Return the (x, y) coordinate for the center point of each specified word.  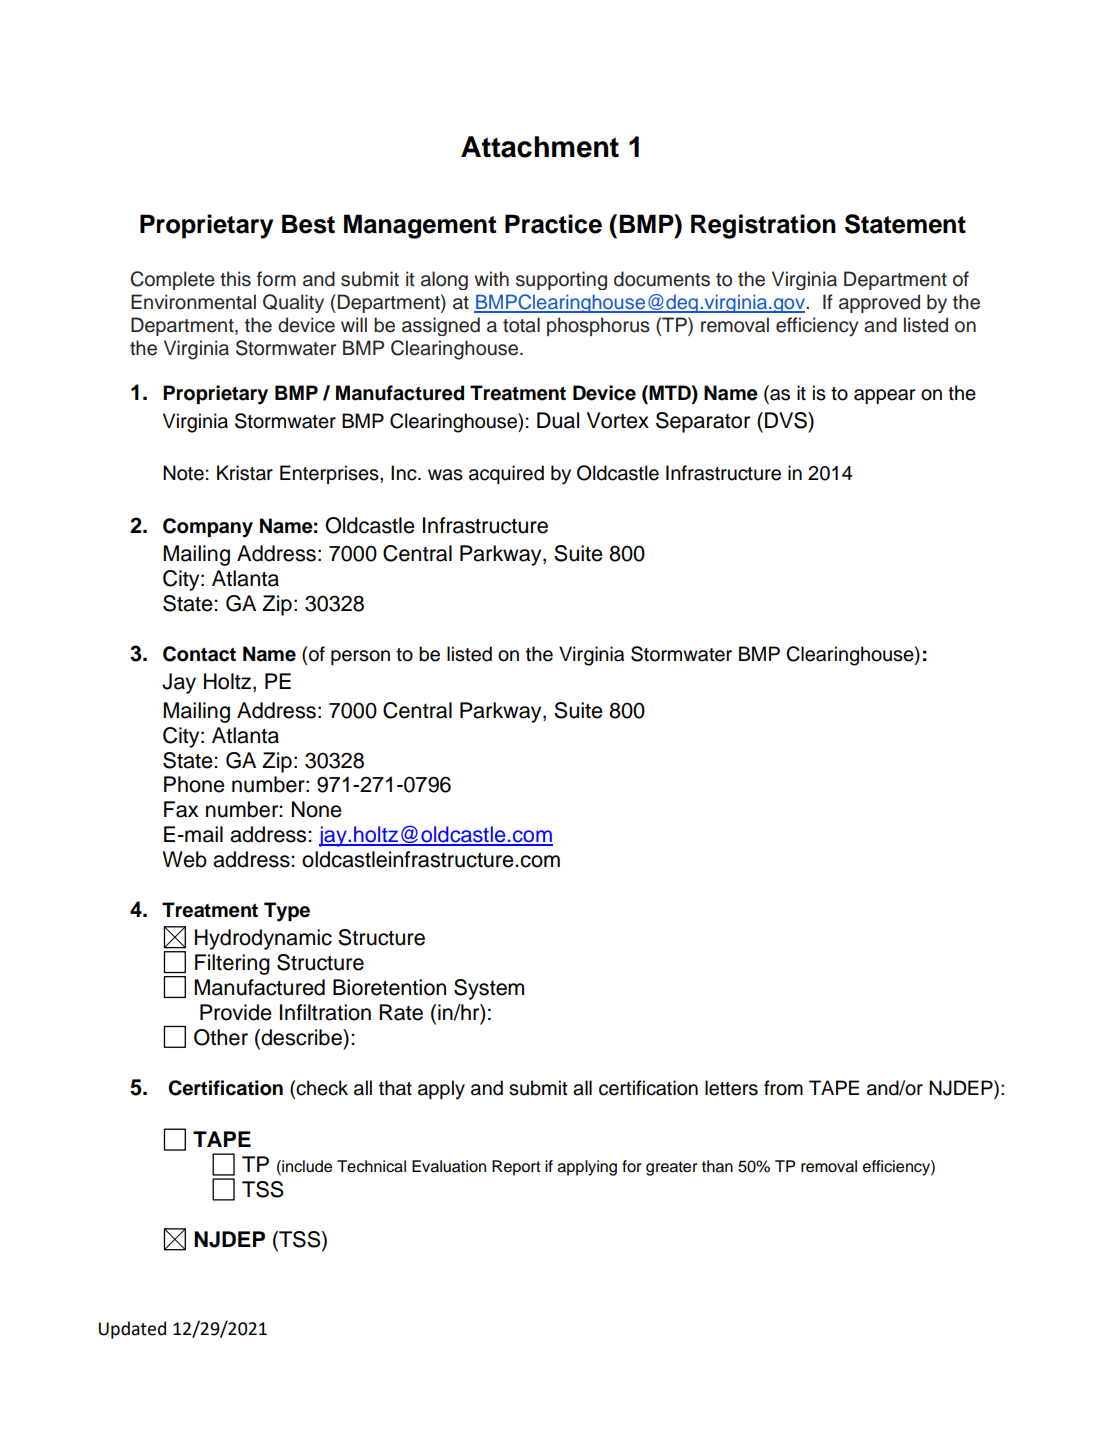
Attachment (540, 147)
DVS (787, 420)
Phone (194, 784)
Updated (132, 1330)
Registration (763, 226)
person (360, 657)
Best (308, 224)
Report (516, 1168)
